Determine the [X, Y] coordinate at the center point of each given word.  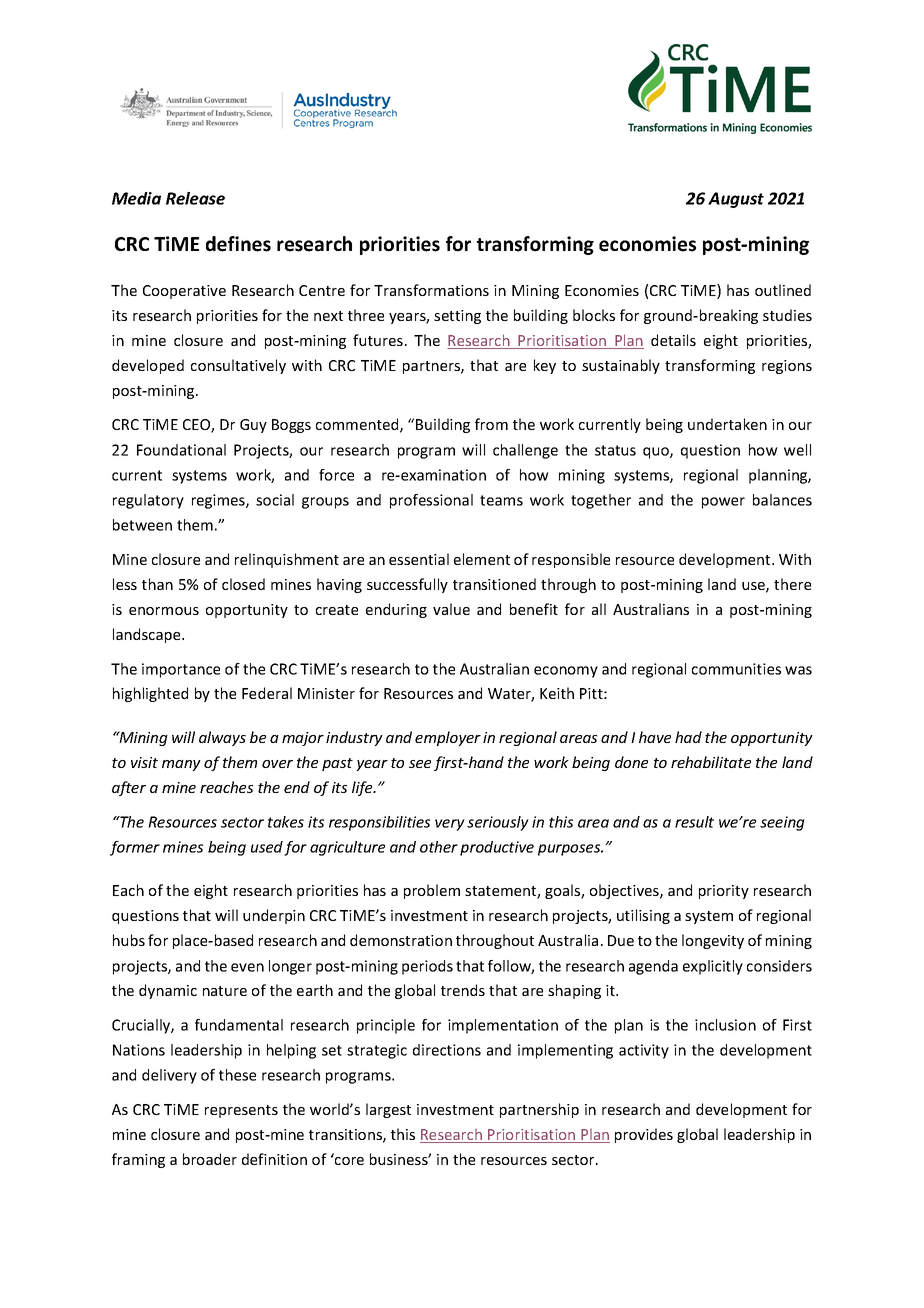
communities [736, 669]
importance [181, 670]
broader [210, 1159]
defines [238, 244]
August [736, 200]
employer [448, 738]
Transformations [431, 290]
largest [388, 1110]
